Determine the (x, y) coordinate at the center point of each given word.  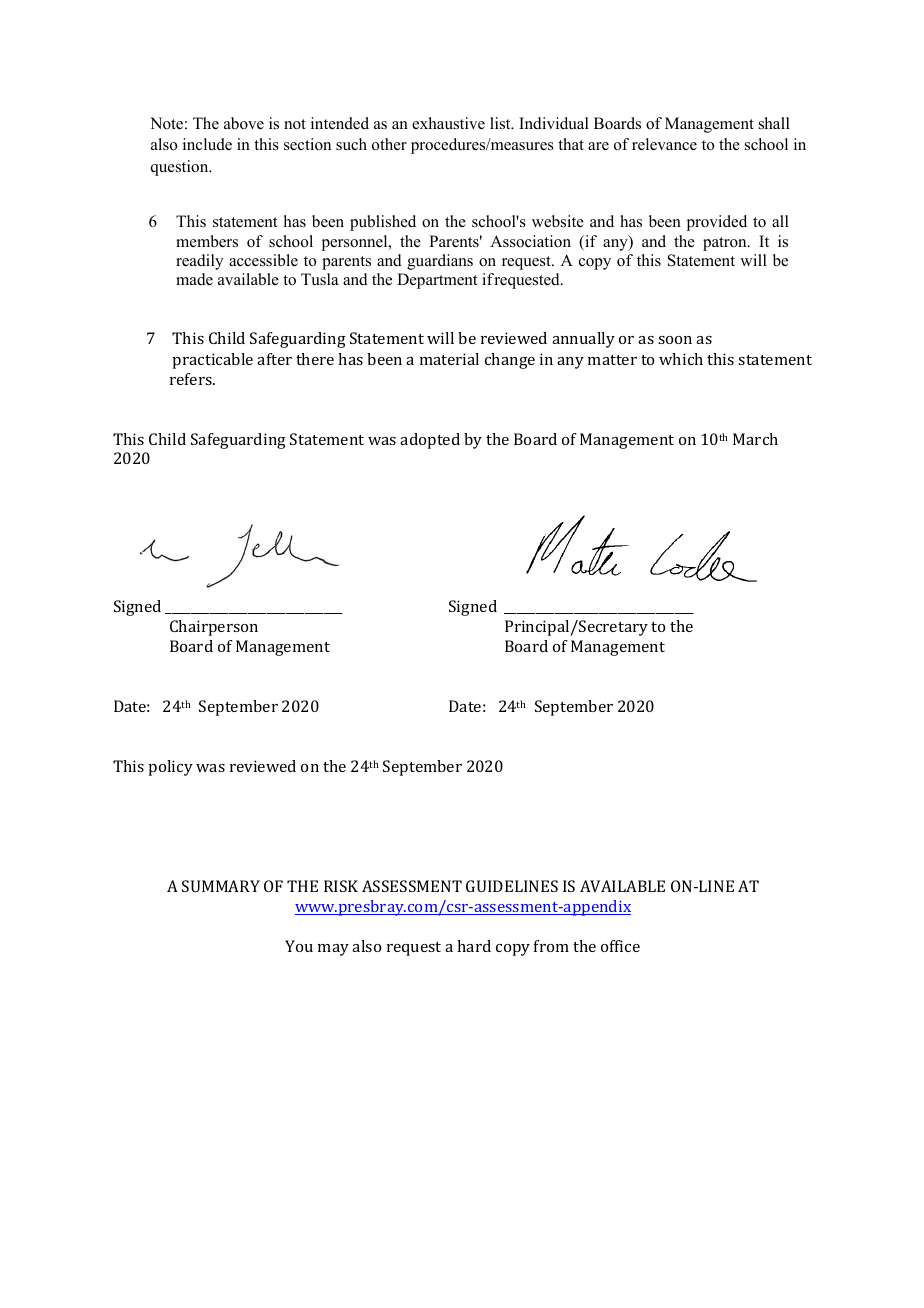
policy (170, 768)
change (510, 361)
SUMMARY (221, 886)
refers (192, 379)
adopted (430, 441)
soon (675, 340)
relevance (664, 144)
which (681, 359)
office (620, 946)
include (207, 144)
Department (437, 281)
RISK (341, 886)
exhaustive (448, 123)
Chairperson (214, 628)
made (194, 279)
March (755, 439)
